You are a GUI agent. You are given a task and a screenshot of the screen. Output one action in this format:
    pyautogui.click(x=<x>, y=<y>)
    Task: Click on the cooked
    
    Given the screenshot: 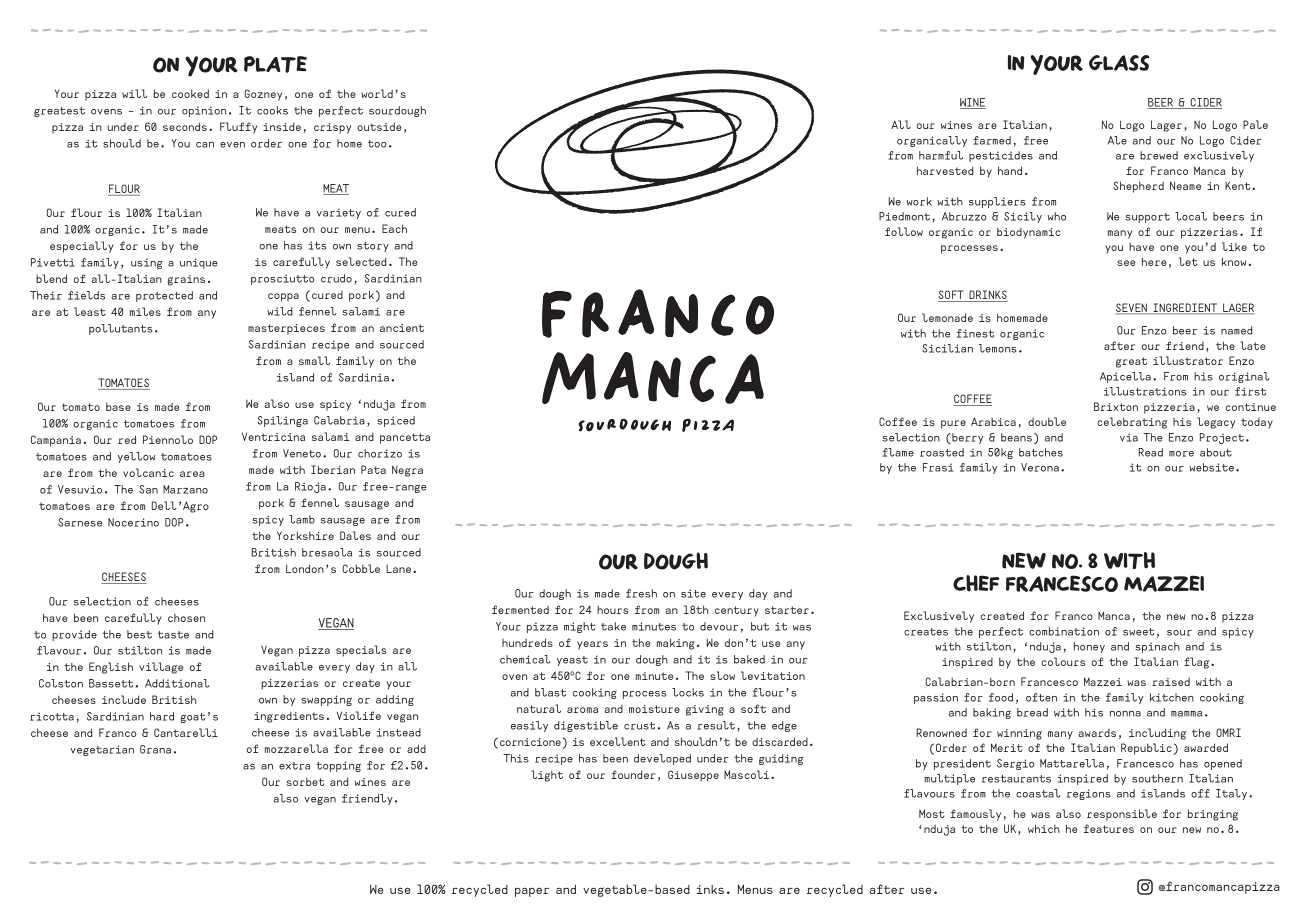 What is the action you would take?
    pyautogui.click(x=190, y=93)
